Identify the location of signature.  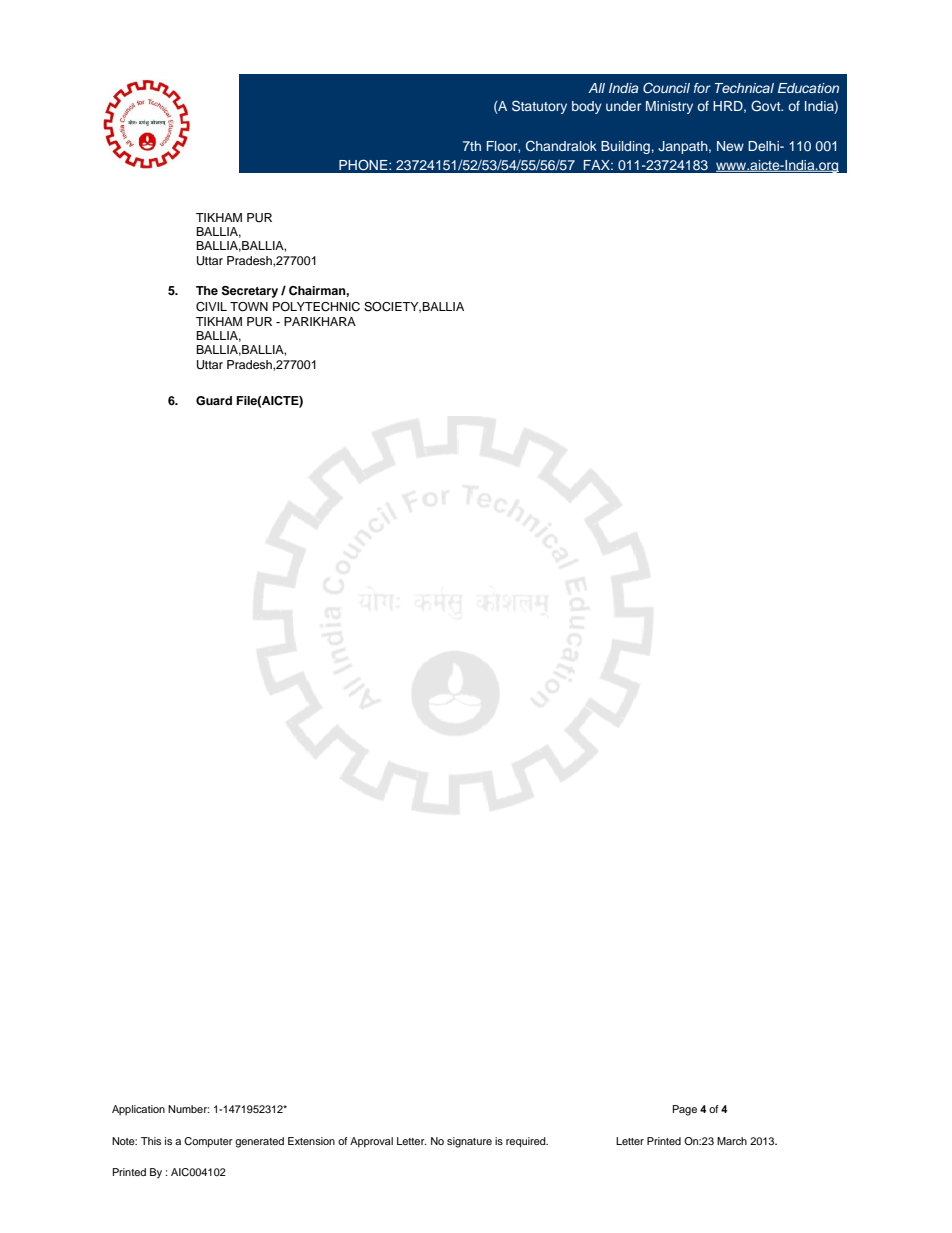
(469, 1142).
